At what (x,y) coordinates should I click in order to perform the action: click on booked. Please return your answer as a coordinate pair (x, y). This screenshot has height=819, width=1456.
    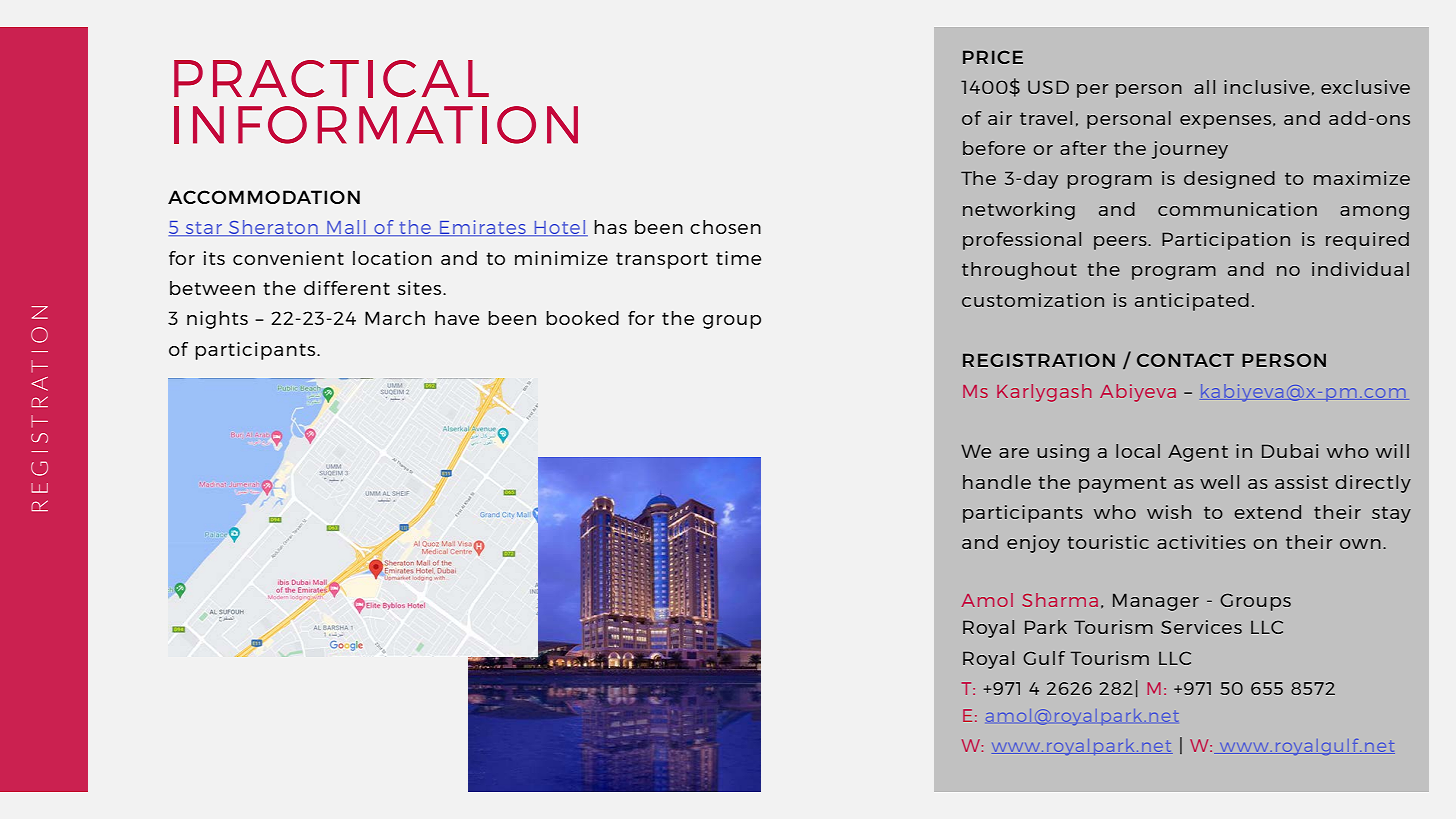
    Looking at the image, I should click on (582, 318).
